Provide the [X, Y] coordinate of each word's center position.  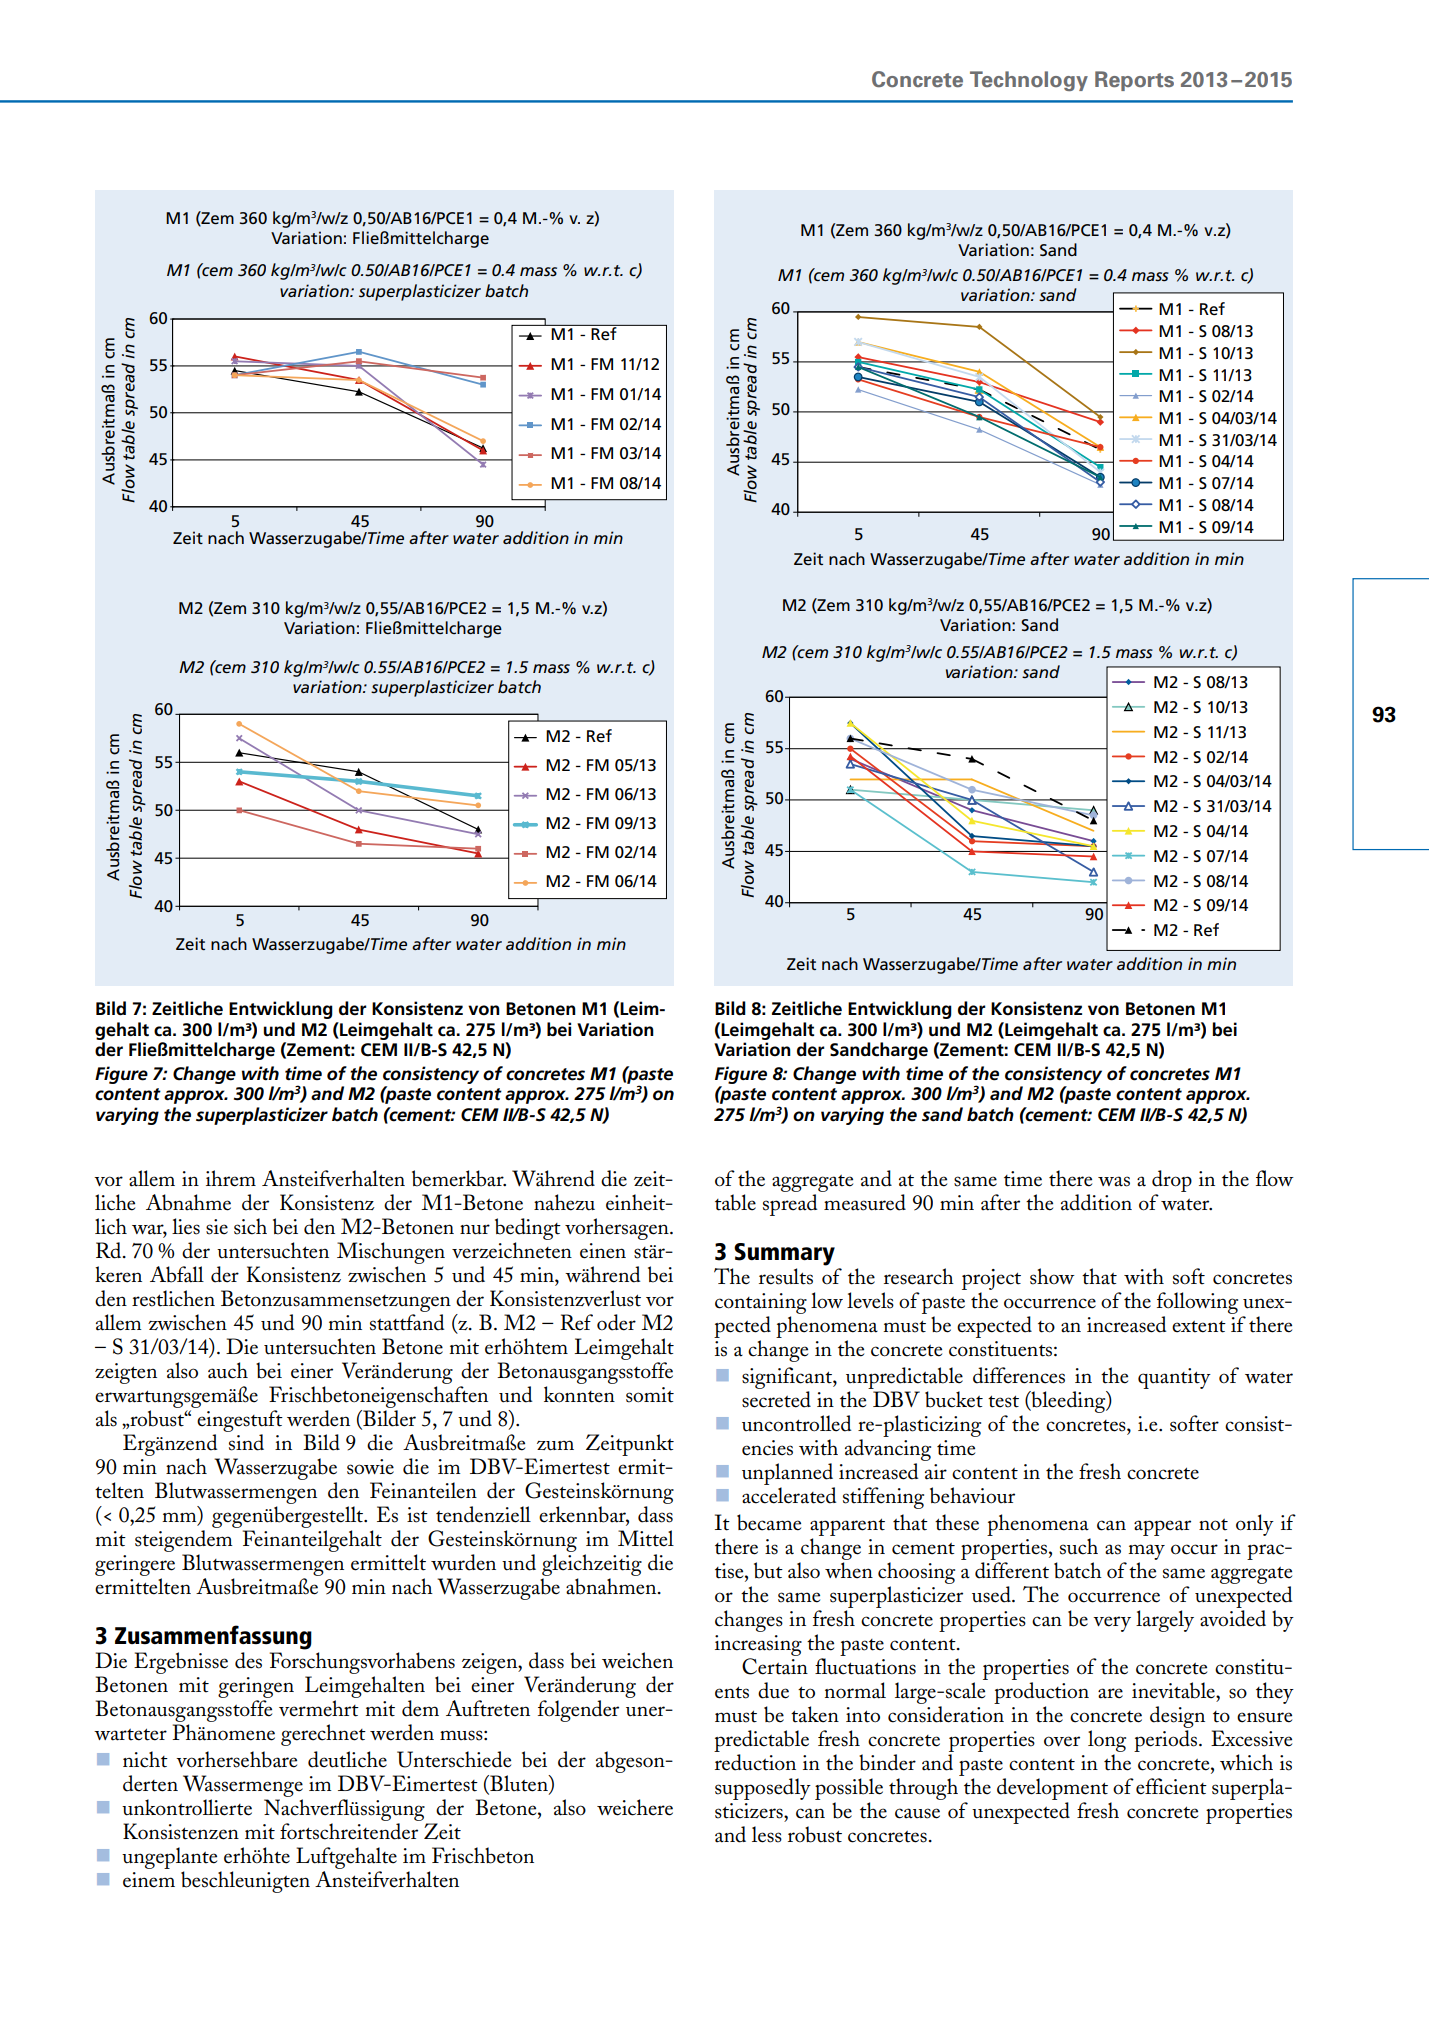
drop [1172, 1182]
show [1052, 1276]
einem [149, 1880]
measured [865, 1202]
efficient [1171, 1786]
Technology [1029, 81]
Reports [1134, 81]
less [767, 1834]
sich [250, 1226]
